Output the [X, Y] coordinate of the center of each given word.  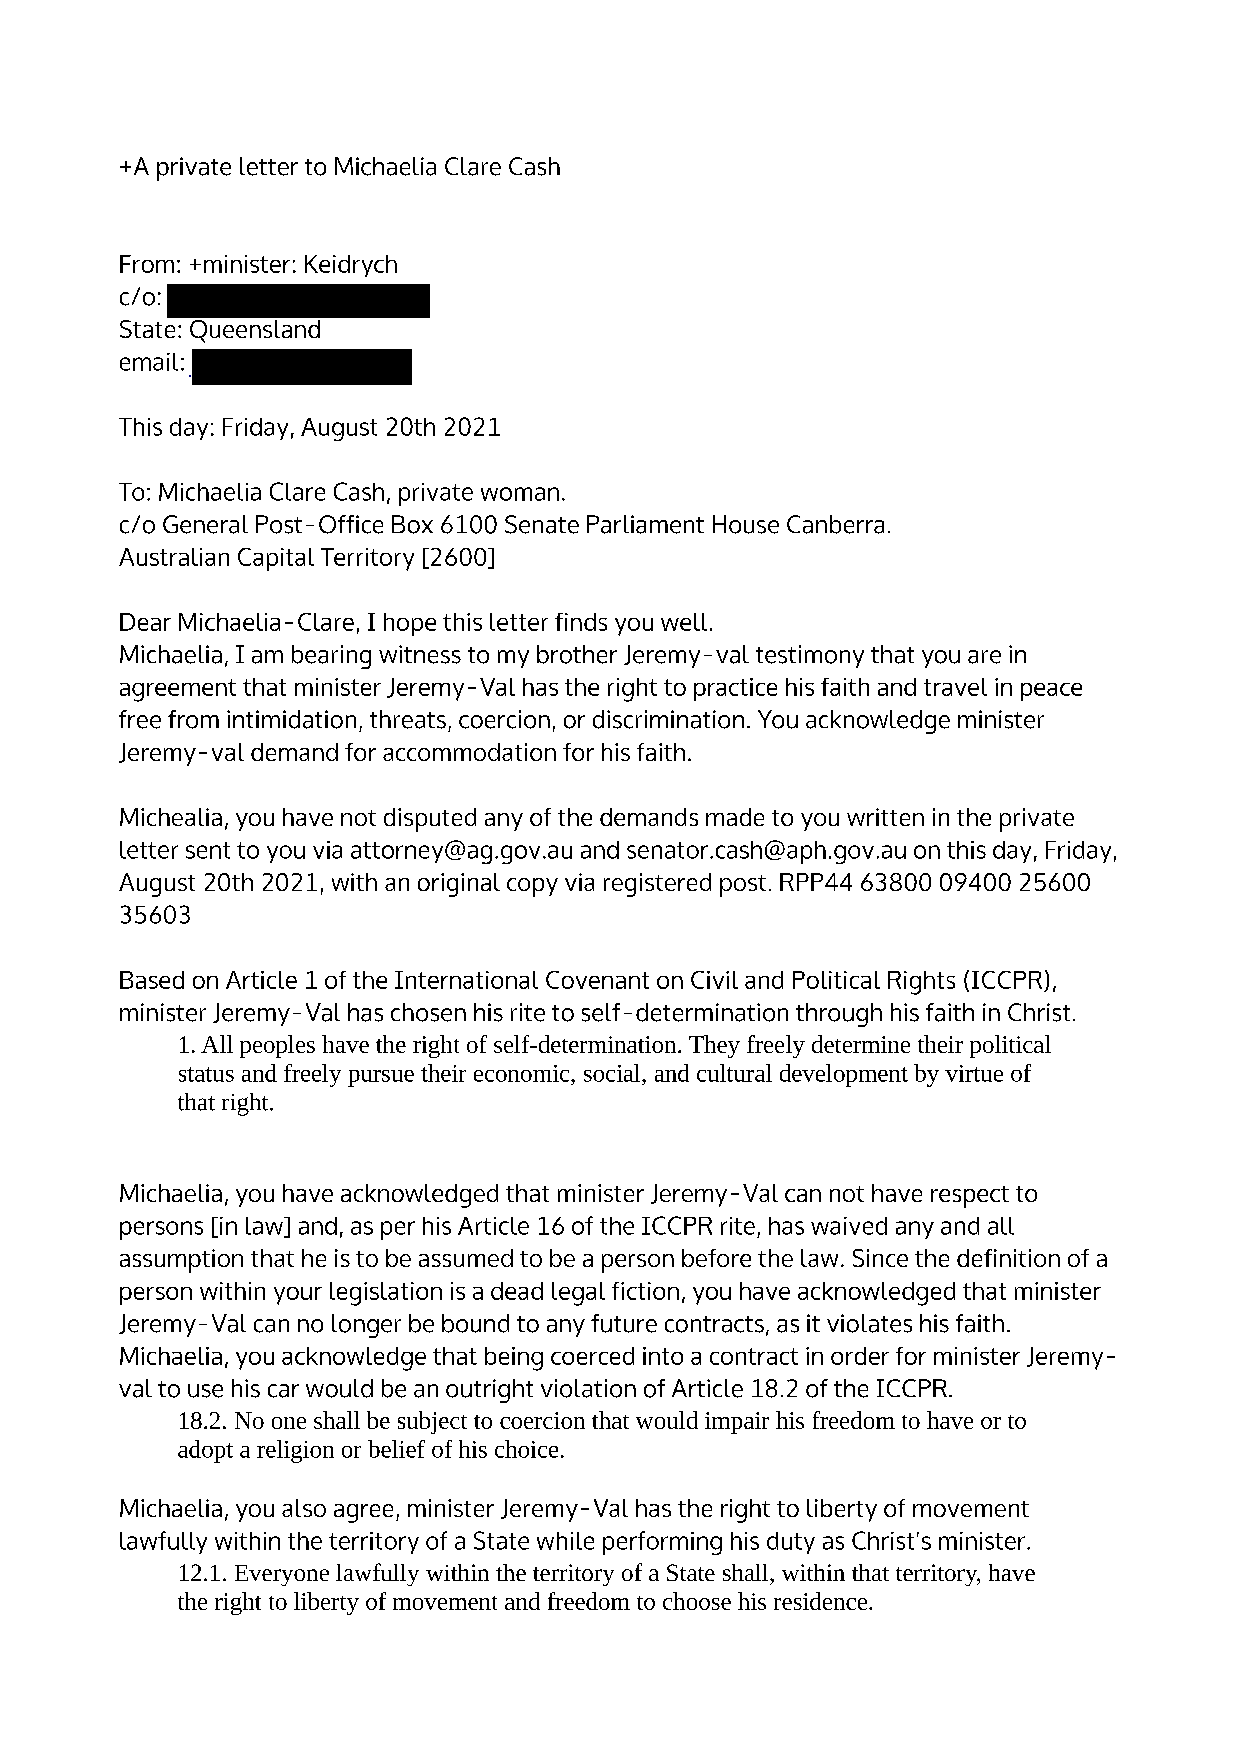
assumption [181, 1261]
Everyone [282, 1575]
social [613, 1073]
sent [208, 850]
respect [970, 1197]
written [885, 817]
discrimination [668, 719]
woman [520, 494]
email [149, 362]
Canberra [835, 524]
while [565, 1541]
